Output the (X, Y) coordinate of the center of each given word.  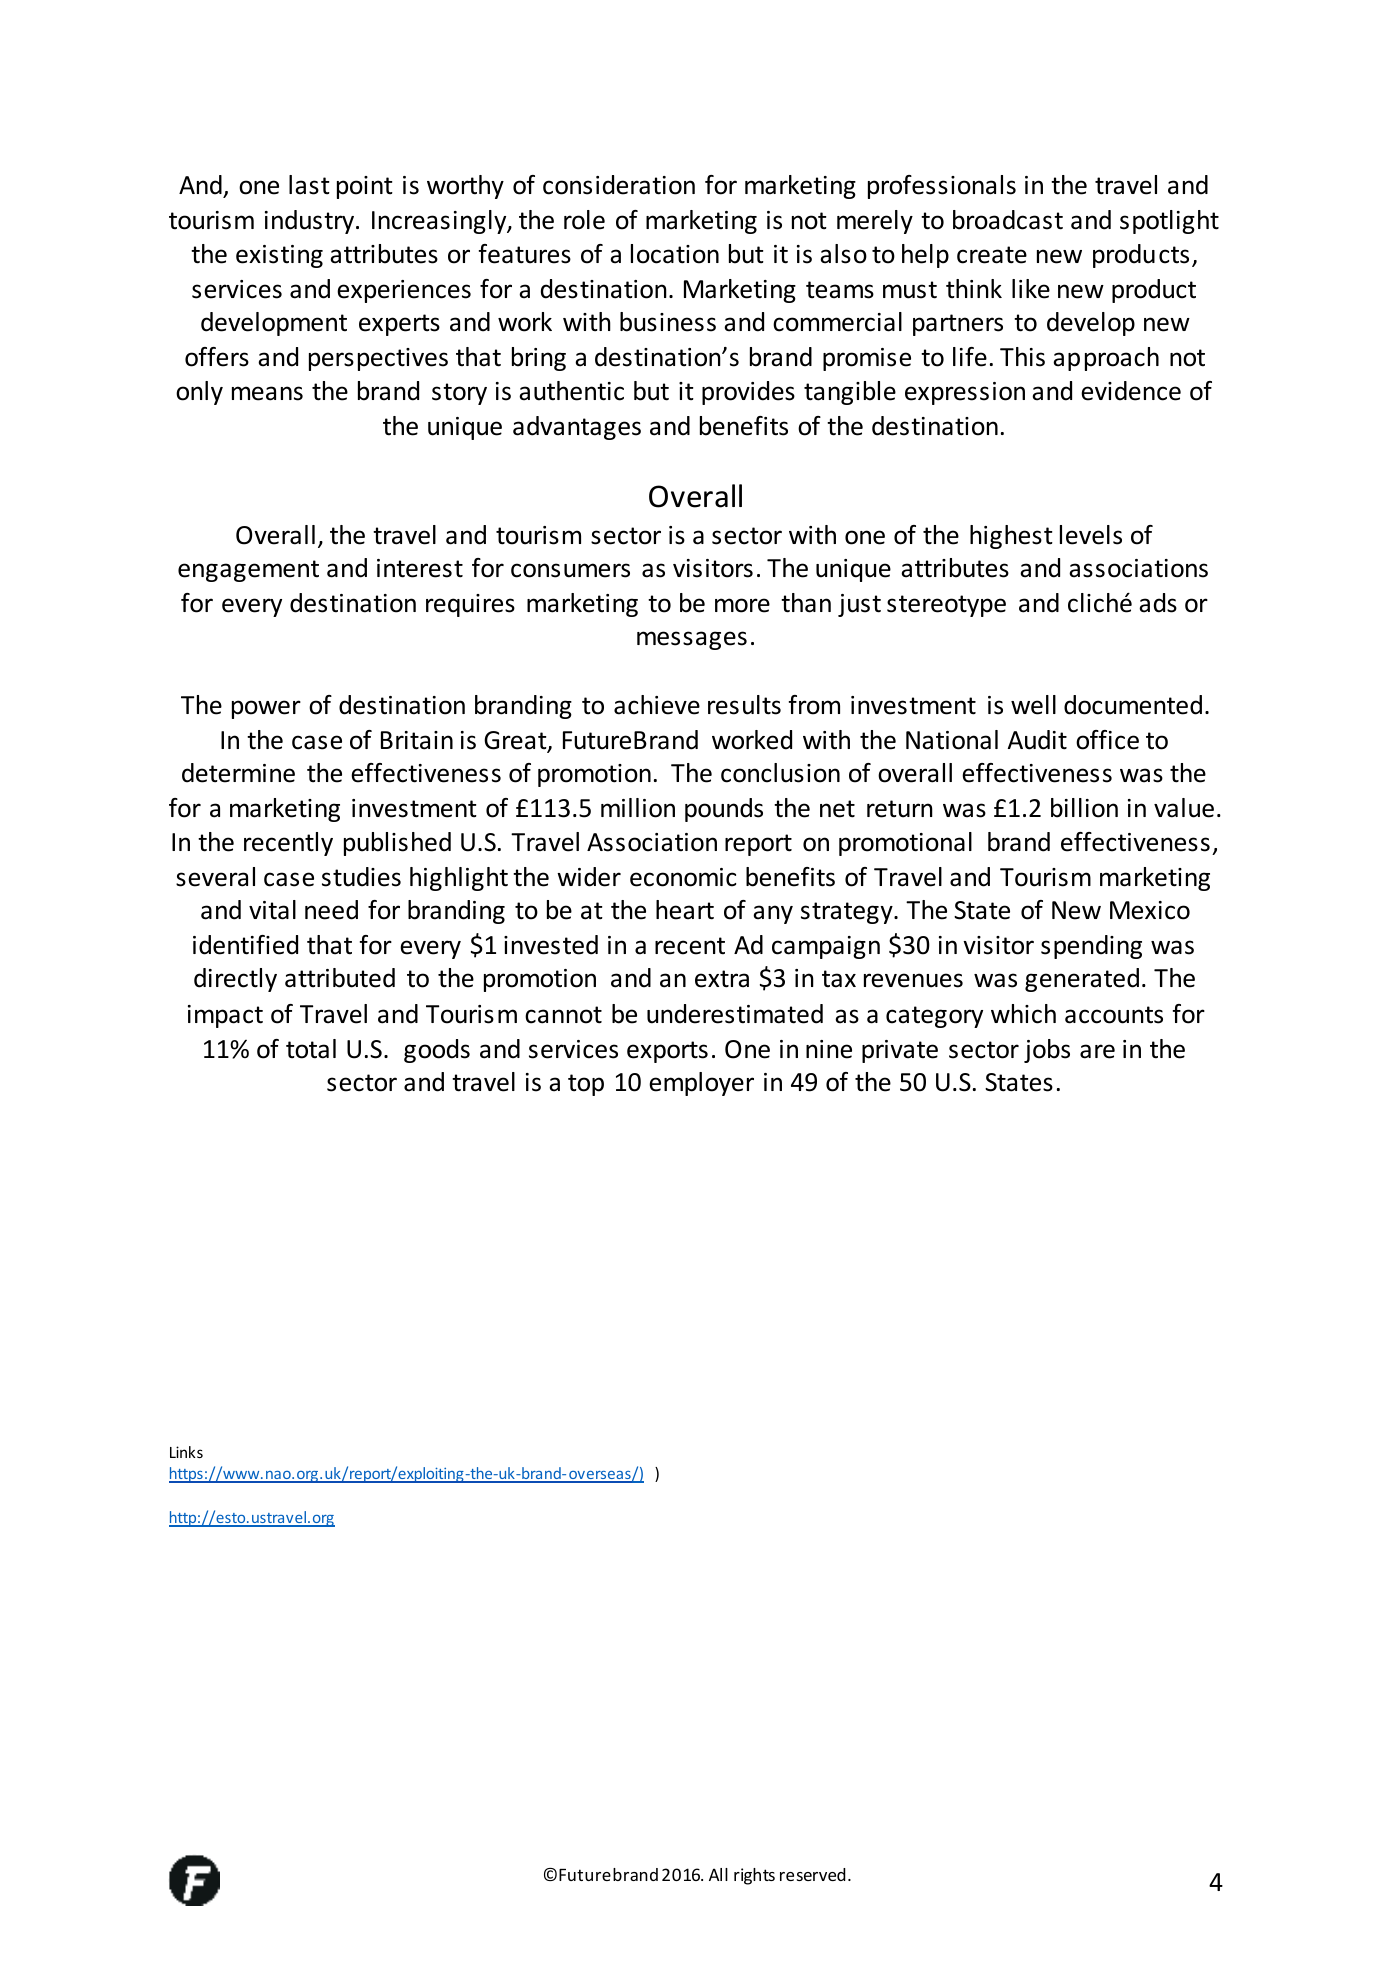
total (311, 1049)
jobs (1047, 1051)
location (675, 254)
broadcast (1008, 220)
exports (667, 1052)
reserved (813, 1874)
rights (754, 1876)
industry (311, 222)
